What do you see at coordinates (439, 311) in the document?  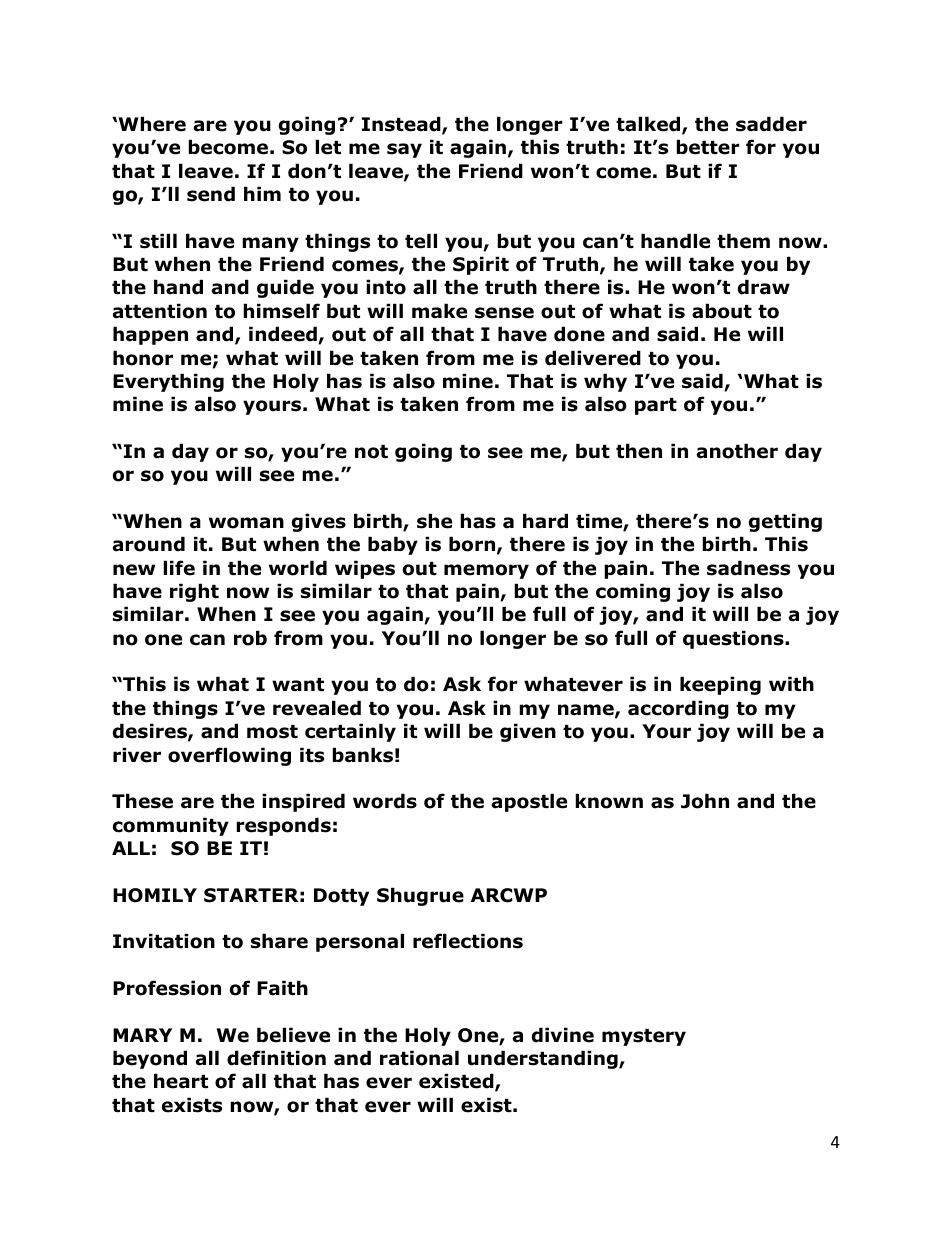 I see `make` at bounding box center [439, 311].
